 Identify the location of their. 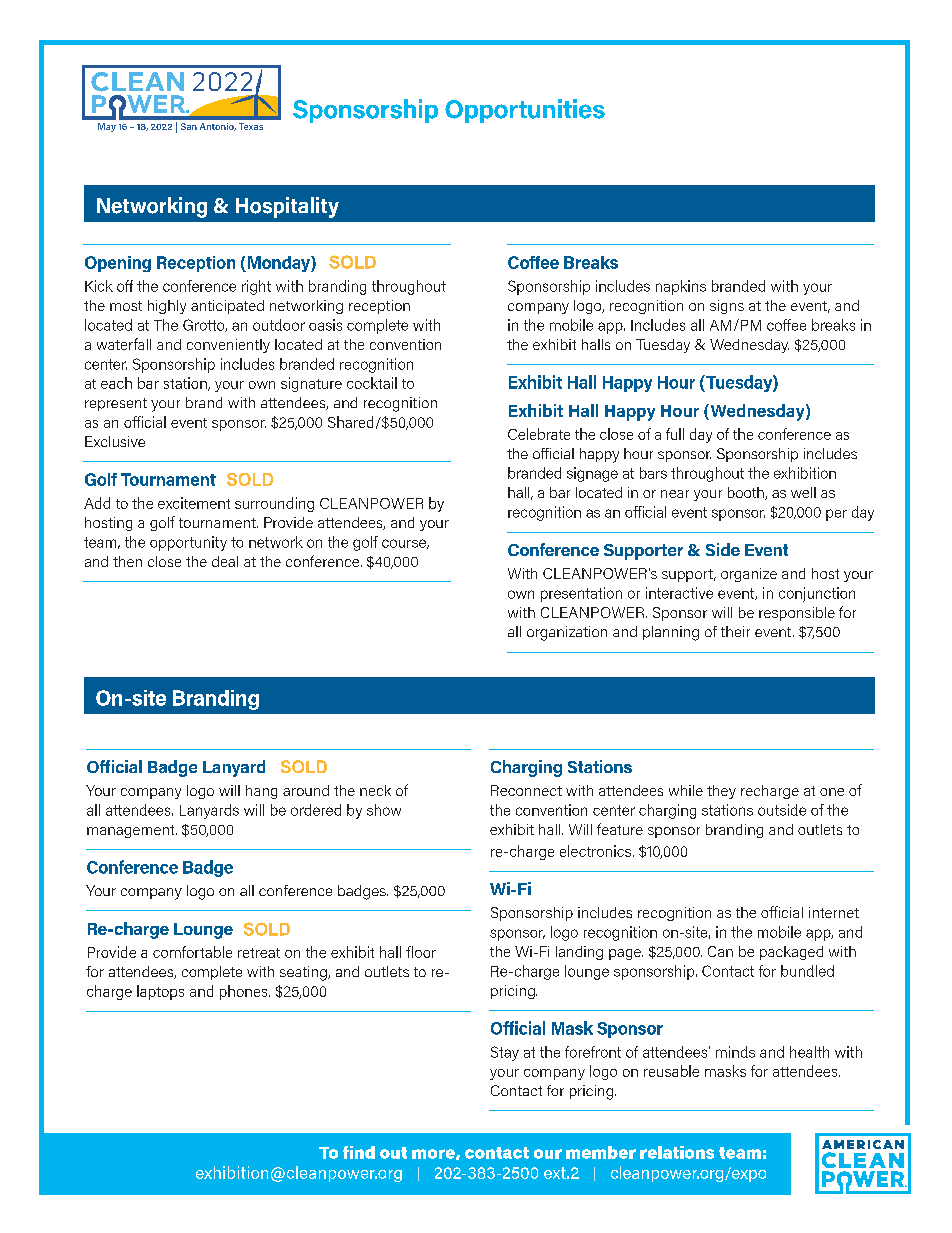
(735, 631).
